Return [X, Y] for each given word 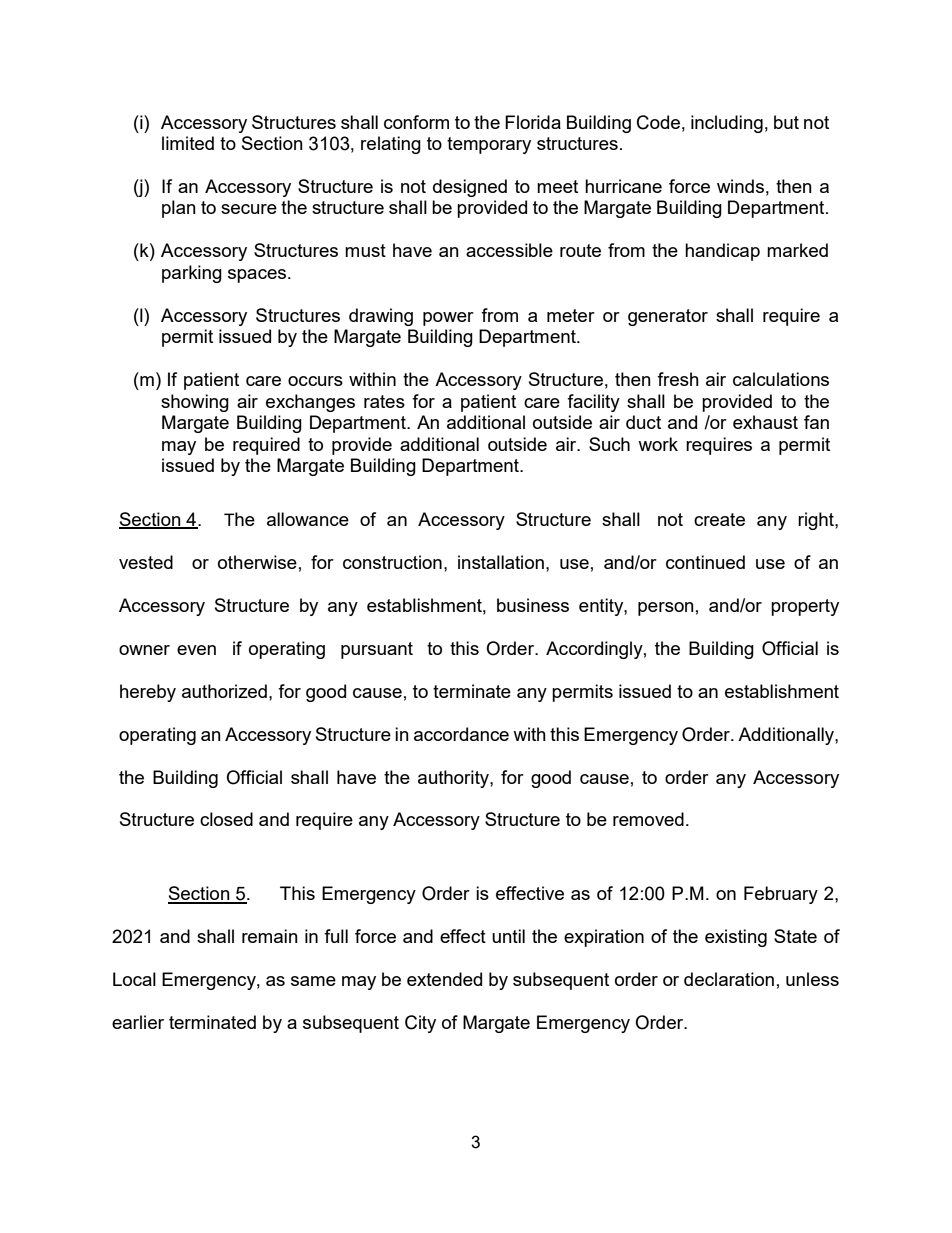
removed [648, 819]
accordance [461, 734]
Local [134, 979]
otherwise [257, 562]
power [448, 319]
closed [226, 819]
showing [195, 403]
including [727, 124]
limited [188, 143]
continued [705, 562]
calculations [781, 379]
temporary [489, 145]
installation [501, 562]
